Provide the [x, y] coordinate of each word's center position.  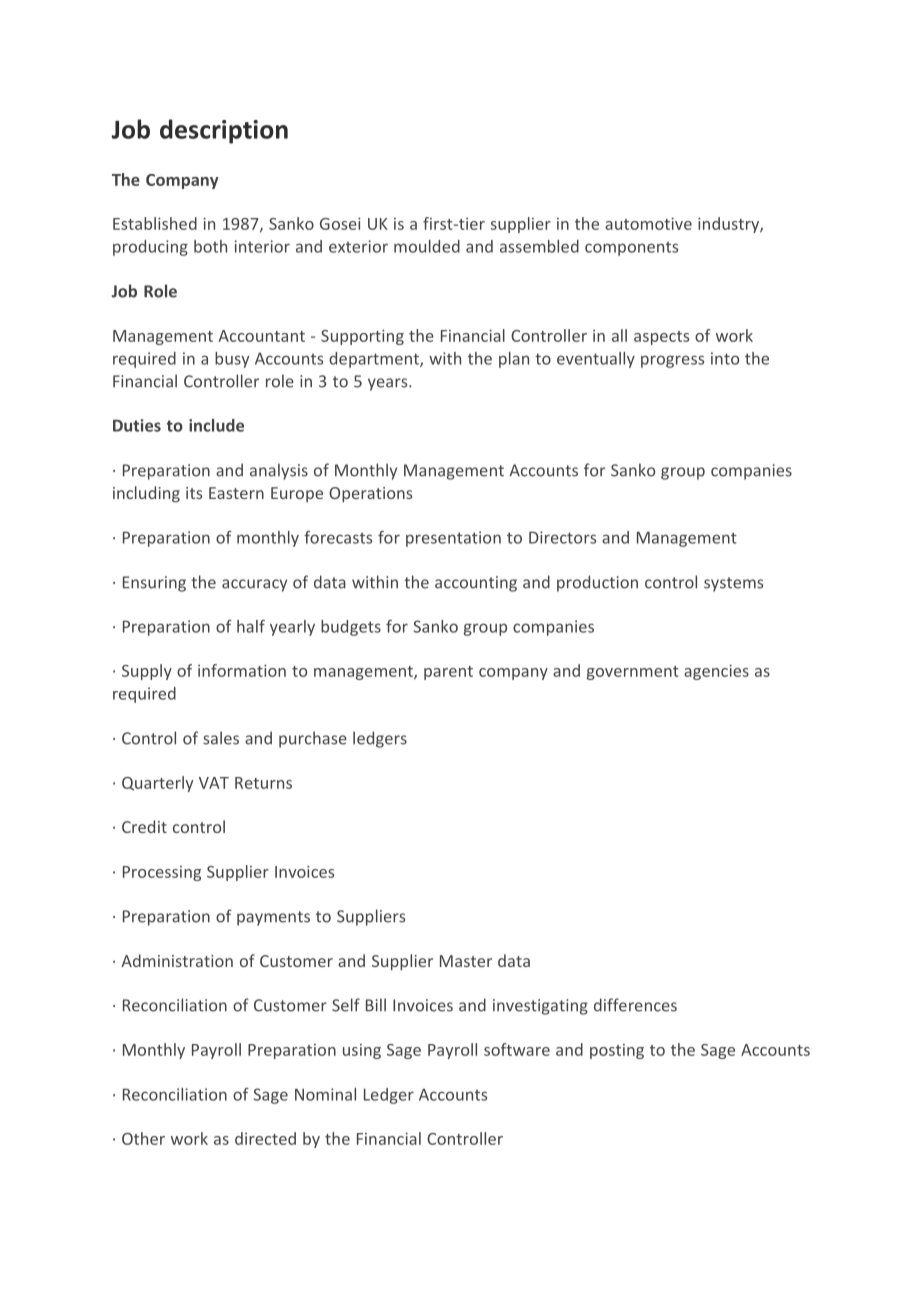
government [633, 673]
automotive [648, 223]
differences [635, 1005]
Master [466, 961]
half [251, 626]
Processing [162, 873]
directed [265, 1138]
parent [448, 673]
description [224, 131]
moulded [427, 246]
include [216, 425]
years [389, 384]
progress [672, 361]
